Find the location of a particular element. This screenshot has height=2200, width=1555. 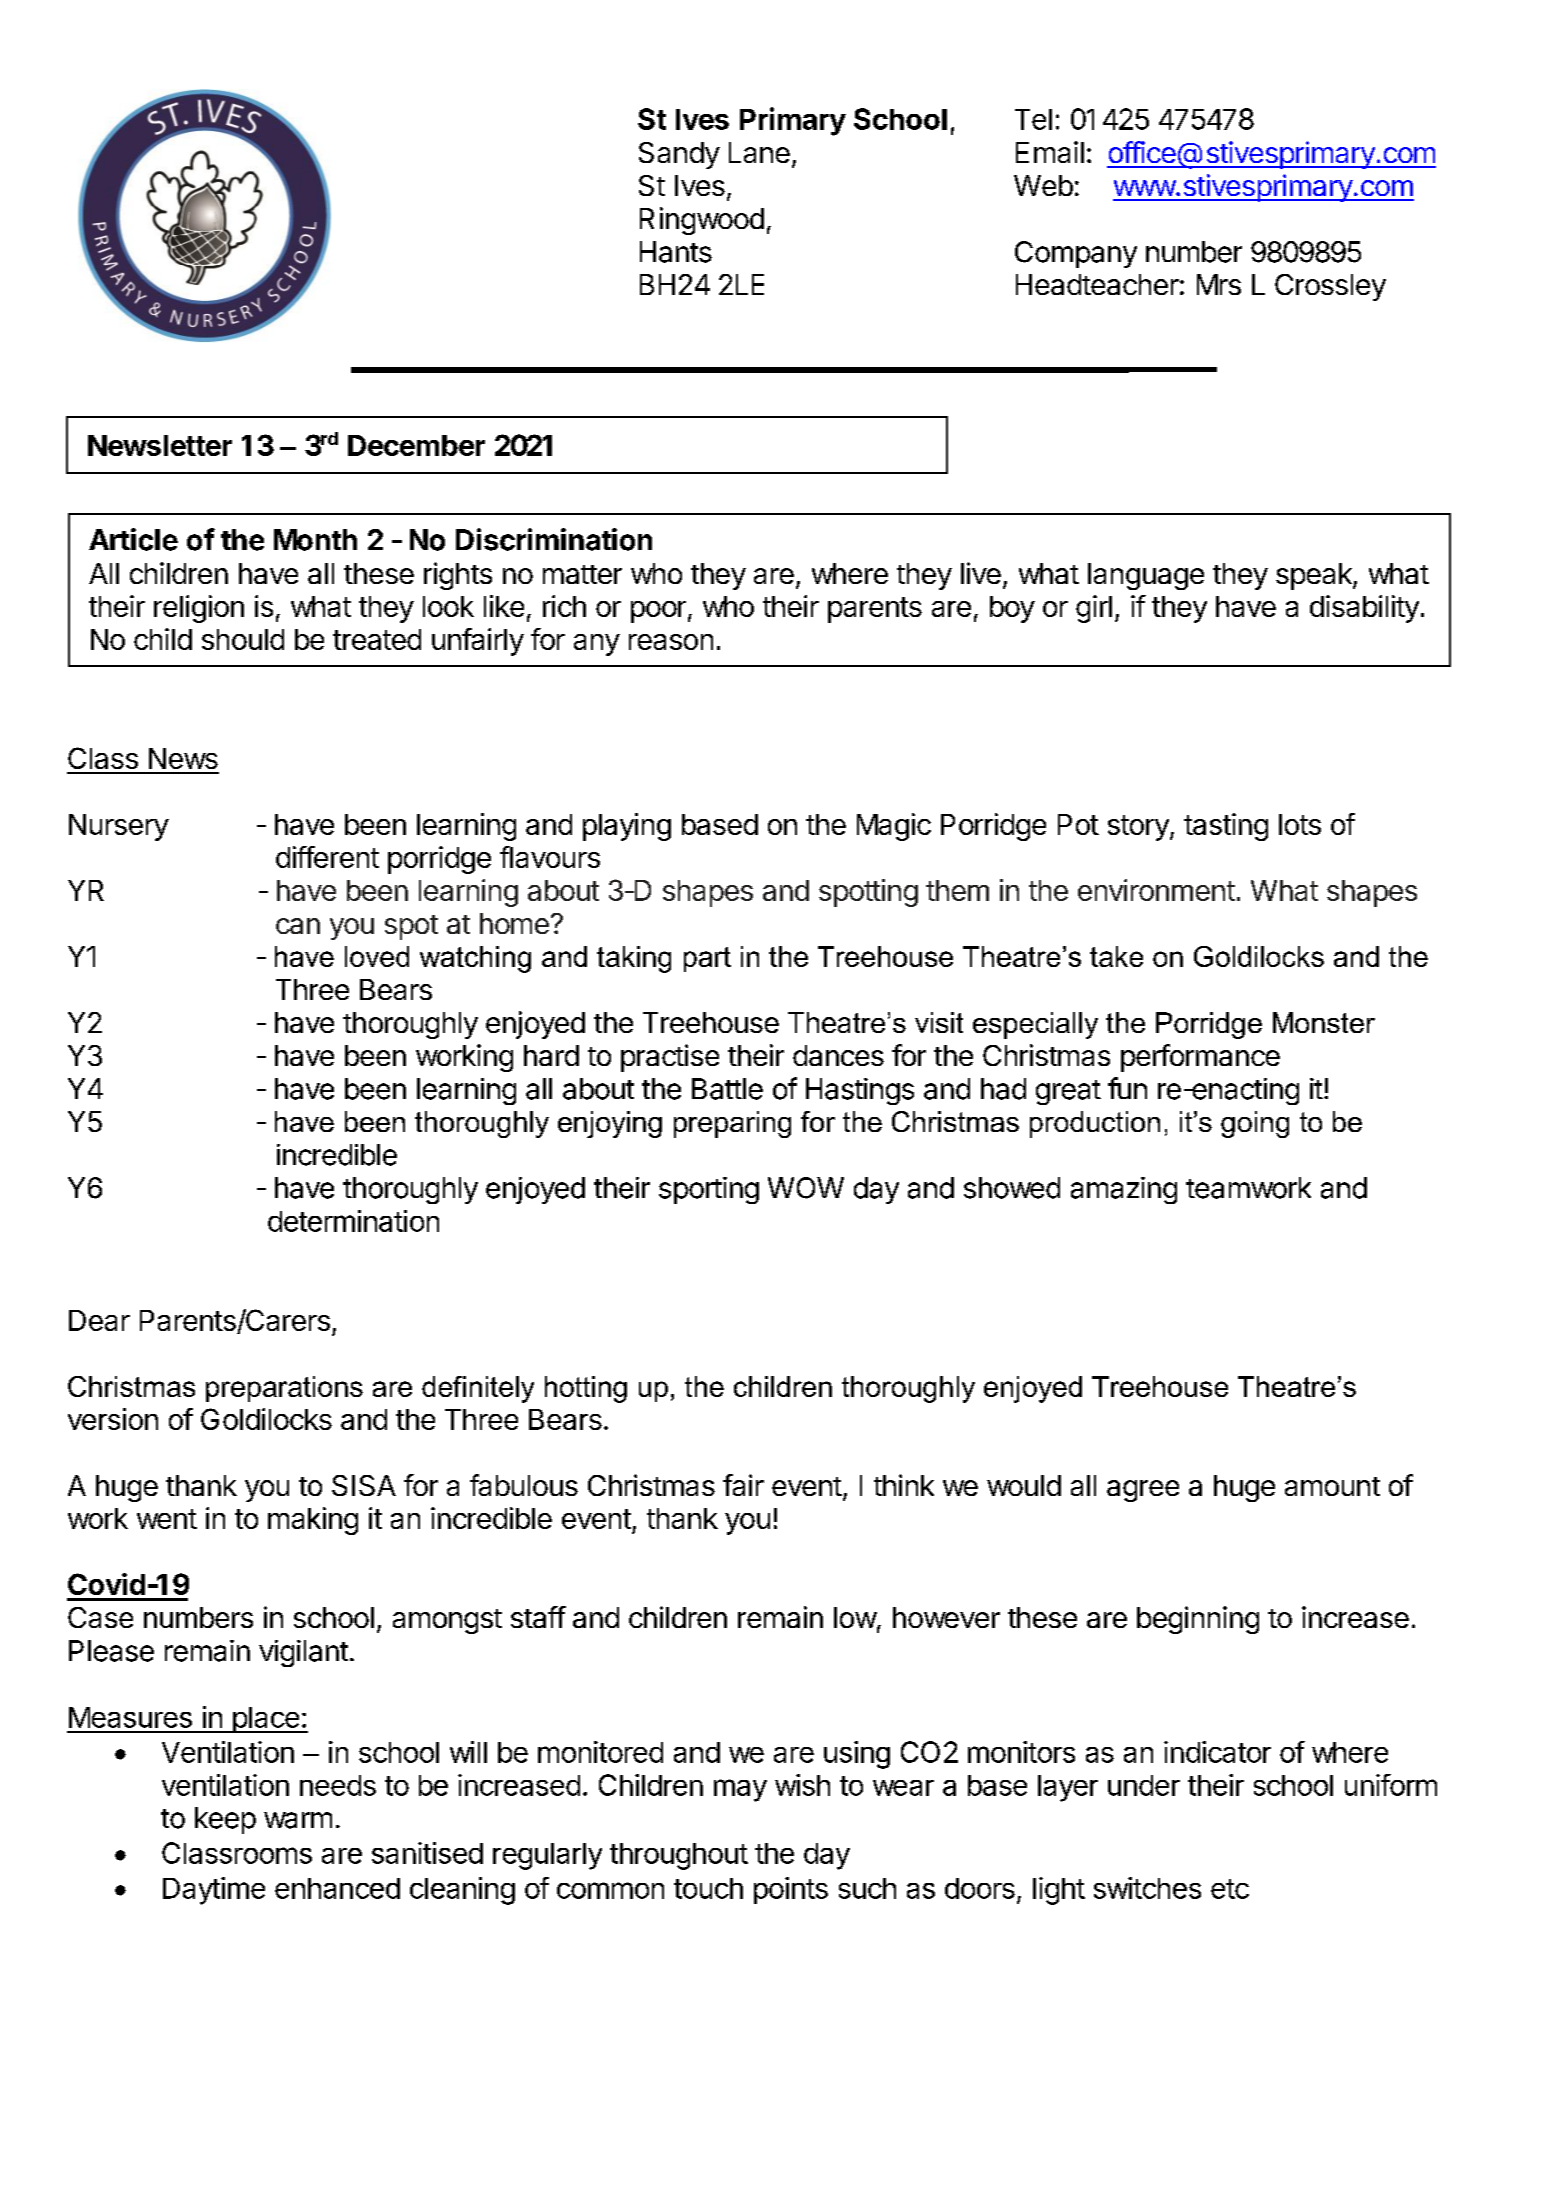

December is located at coordinates (416, 445).
